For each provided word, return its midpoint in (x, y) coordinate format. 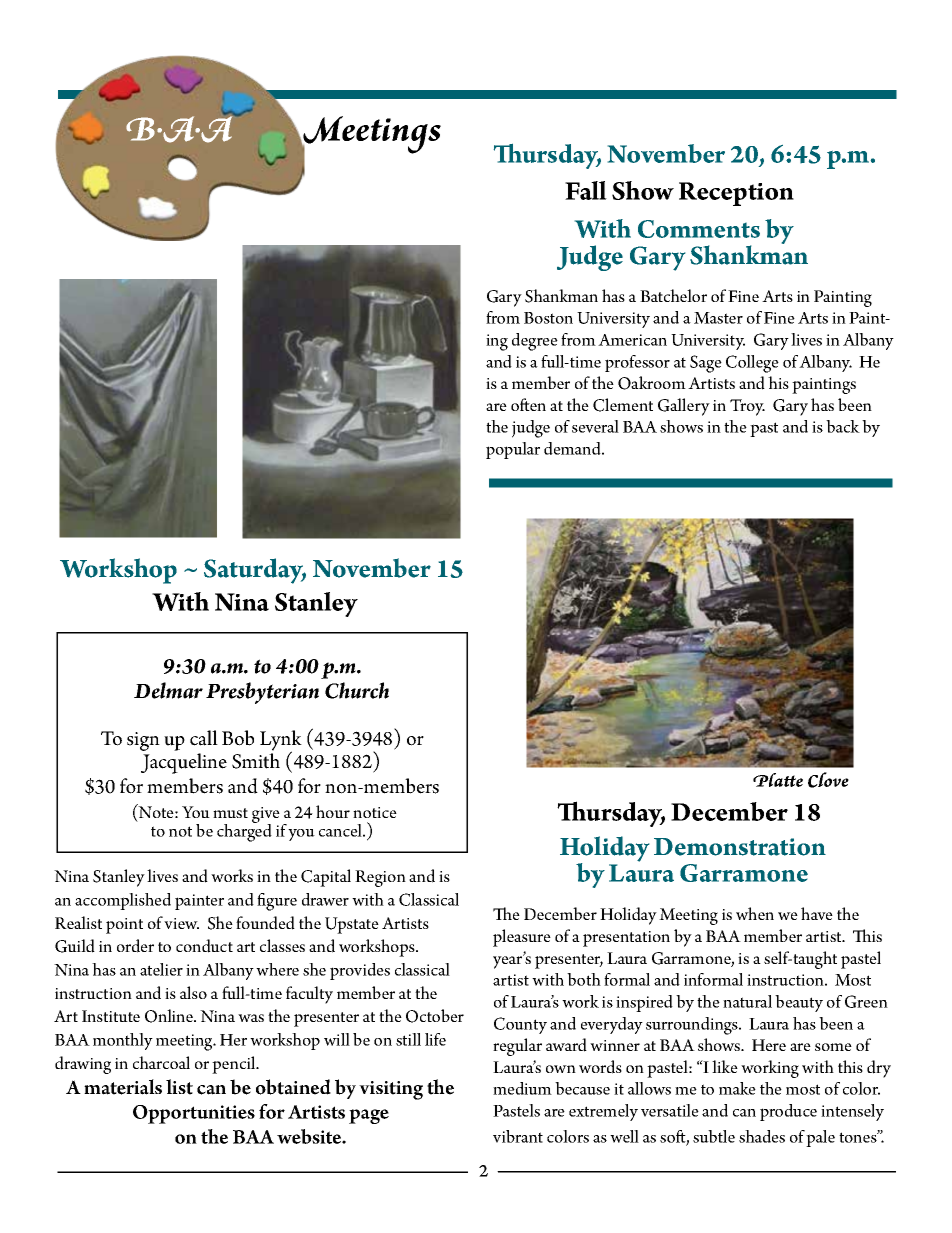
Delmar (168, 690)
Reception (736, 194)
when (755, 913)
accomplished (123, 901)
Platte (778, 780)
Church (357, 690)
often (528, 404)
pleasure (522, 938)
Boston (548, 318)
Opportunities (194, 1114)
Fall (586, 190)
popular (513, 450)
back (843, 426)
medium (522, 1088)
